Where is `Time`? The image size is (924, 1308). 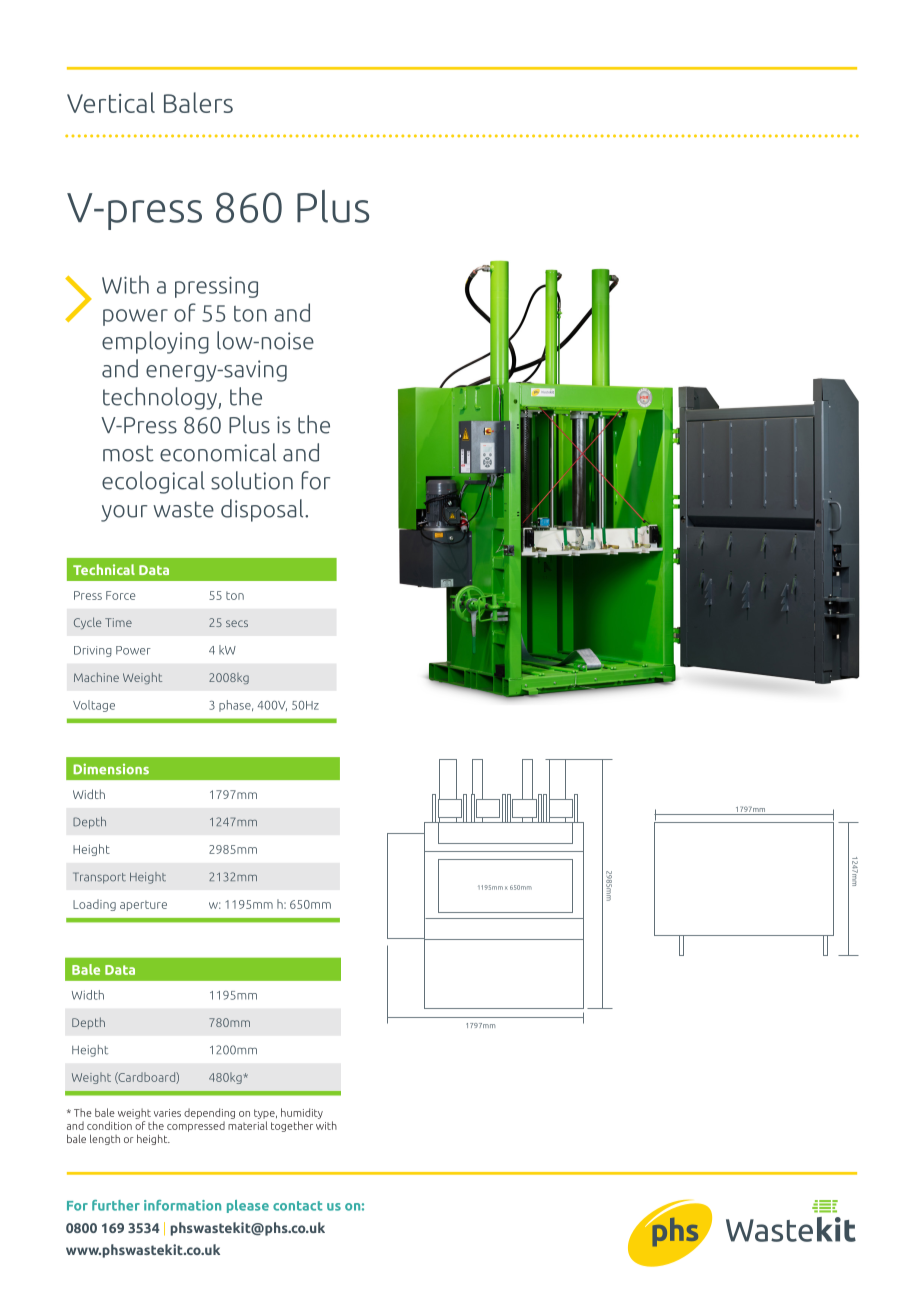
Time is located at coordinates (118, 622).
